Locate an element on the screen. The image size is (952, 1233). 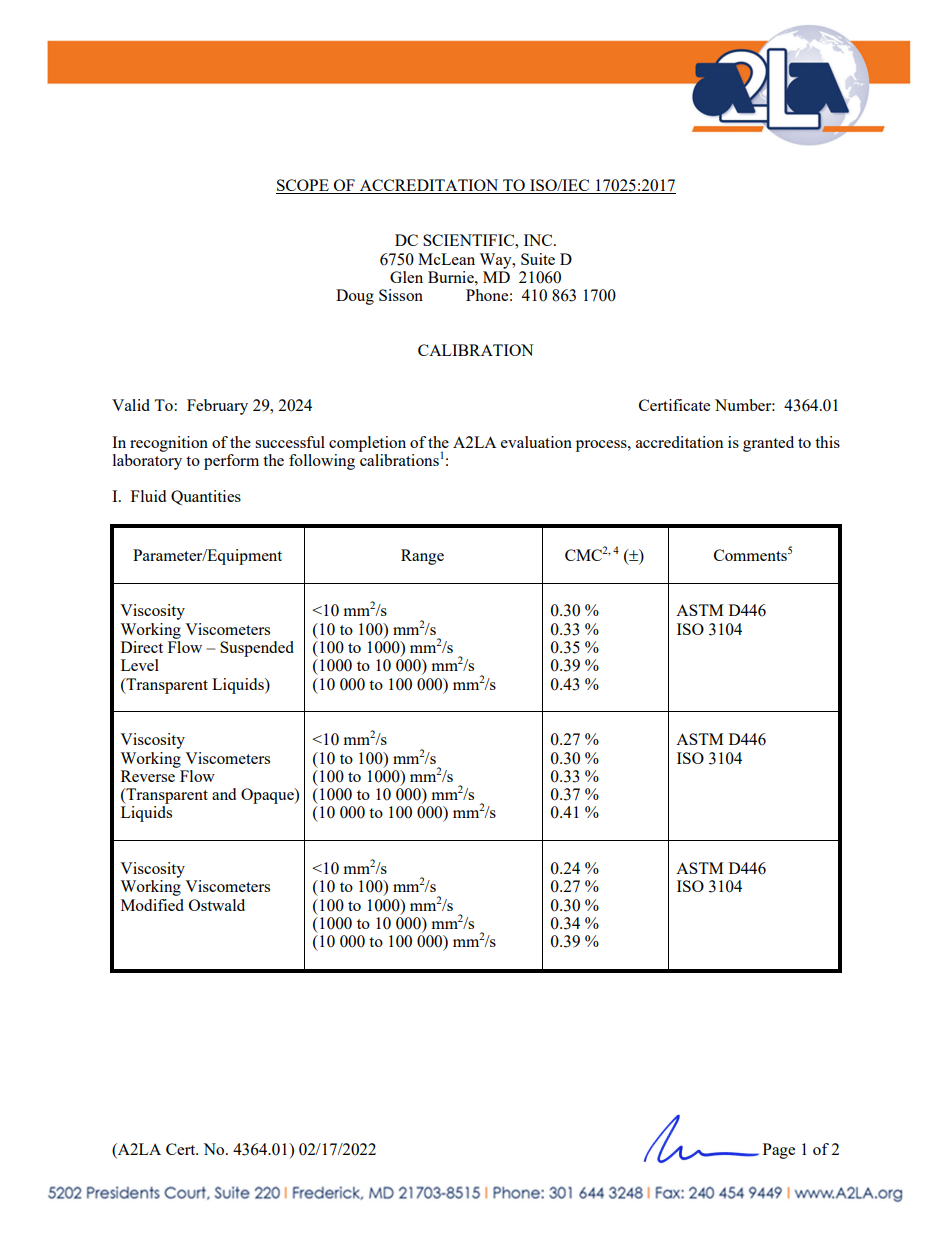
and is located at coordinates (224, 794).
